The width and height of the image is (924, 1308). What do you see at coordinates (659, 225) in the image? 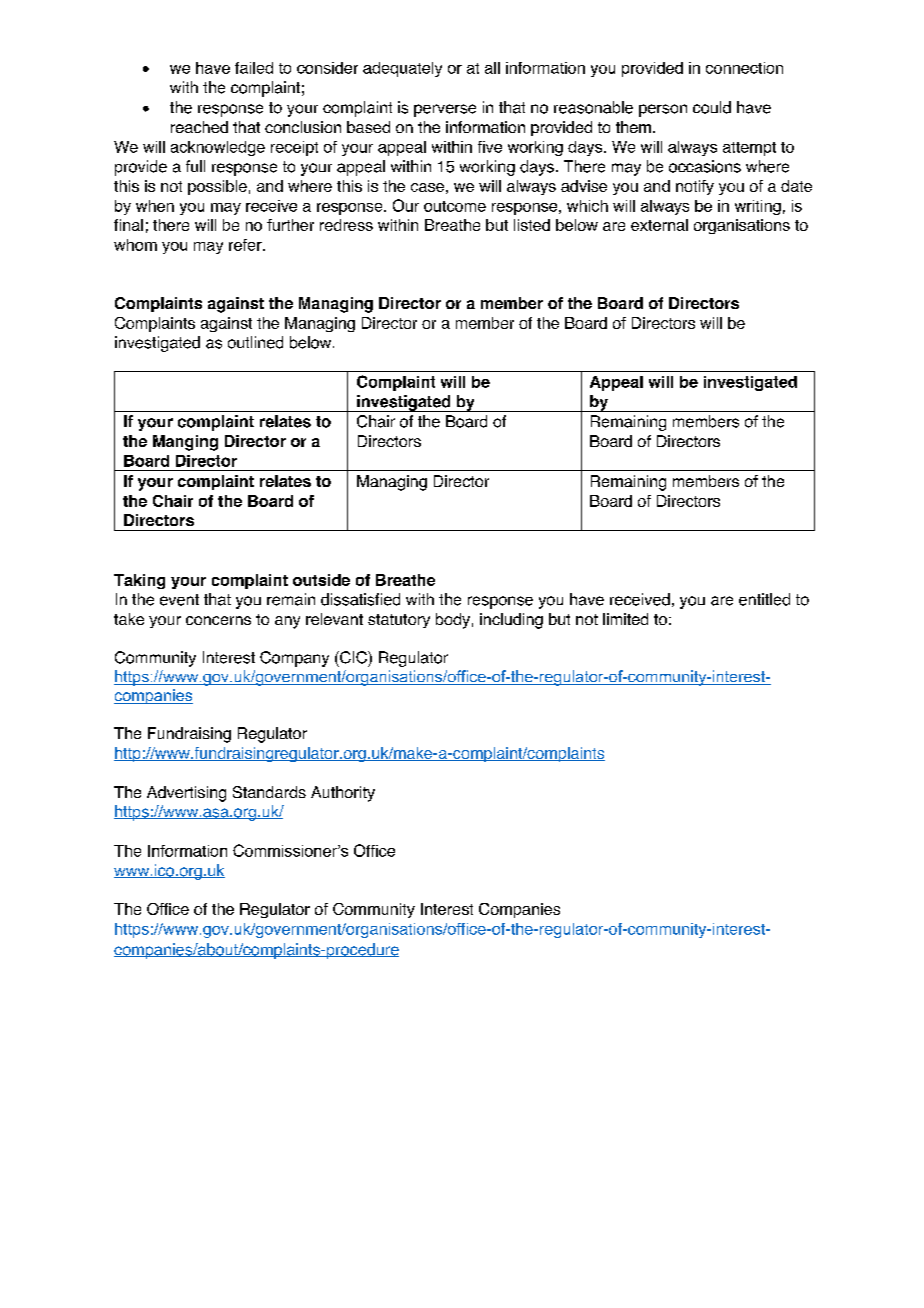
I see `external` at bounding box center [659, 225].
